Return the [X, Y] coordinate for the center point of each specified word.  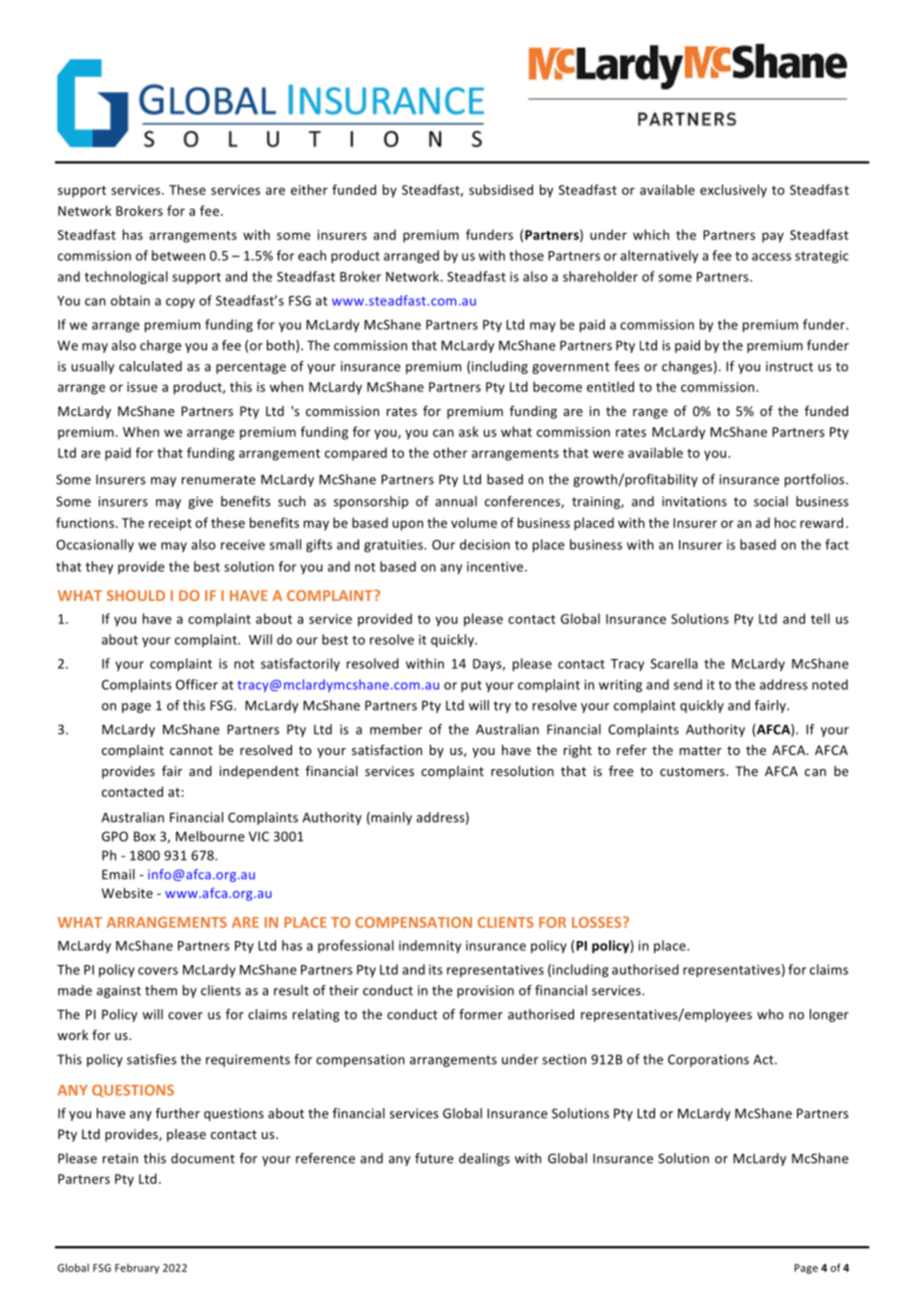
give [200, 502]
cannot [191, 750]
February [137, 1268]
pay [773, 237]
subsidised [501, 189]
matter [701, 750]
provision [485, 991]
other [450, 452]
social [771, 501]
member [396, 729]
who [770, 1014]
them [161, 990]
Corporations [708, 1060]
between [178, 255]
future [434, 1158]
